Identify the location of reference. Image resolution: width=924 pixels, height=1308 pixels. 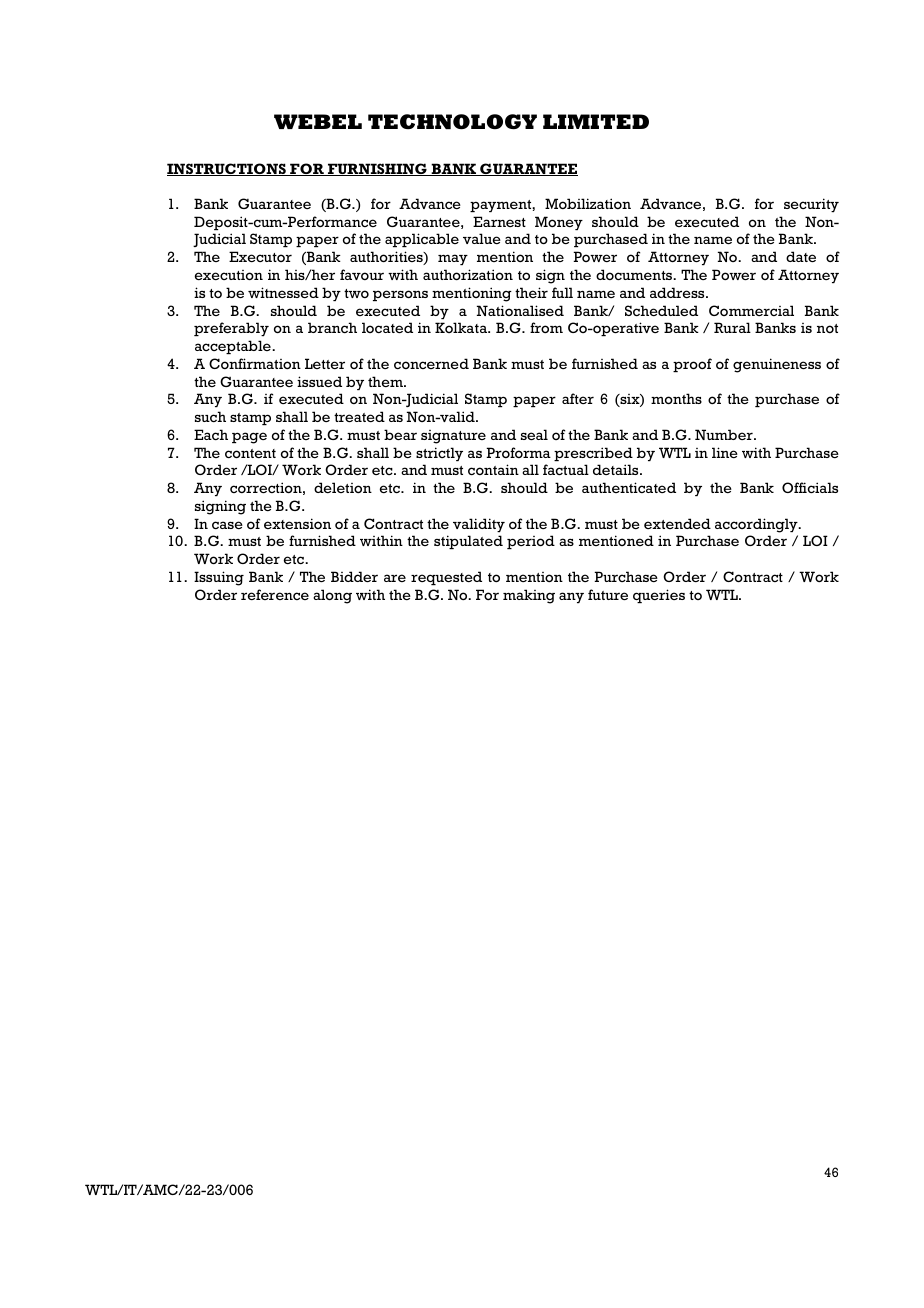
(275, 594).
